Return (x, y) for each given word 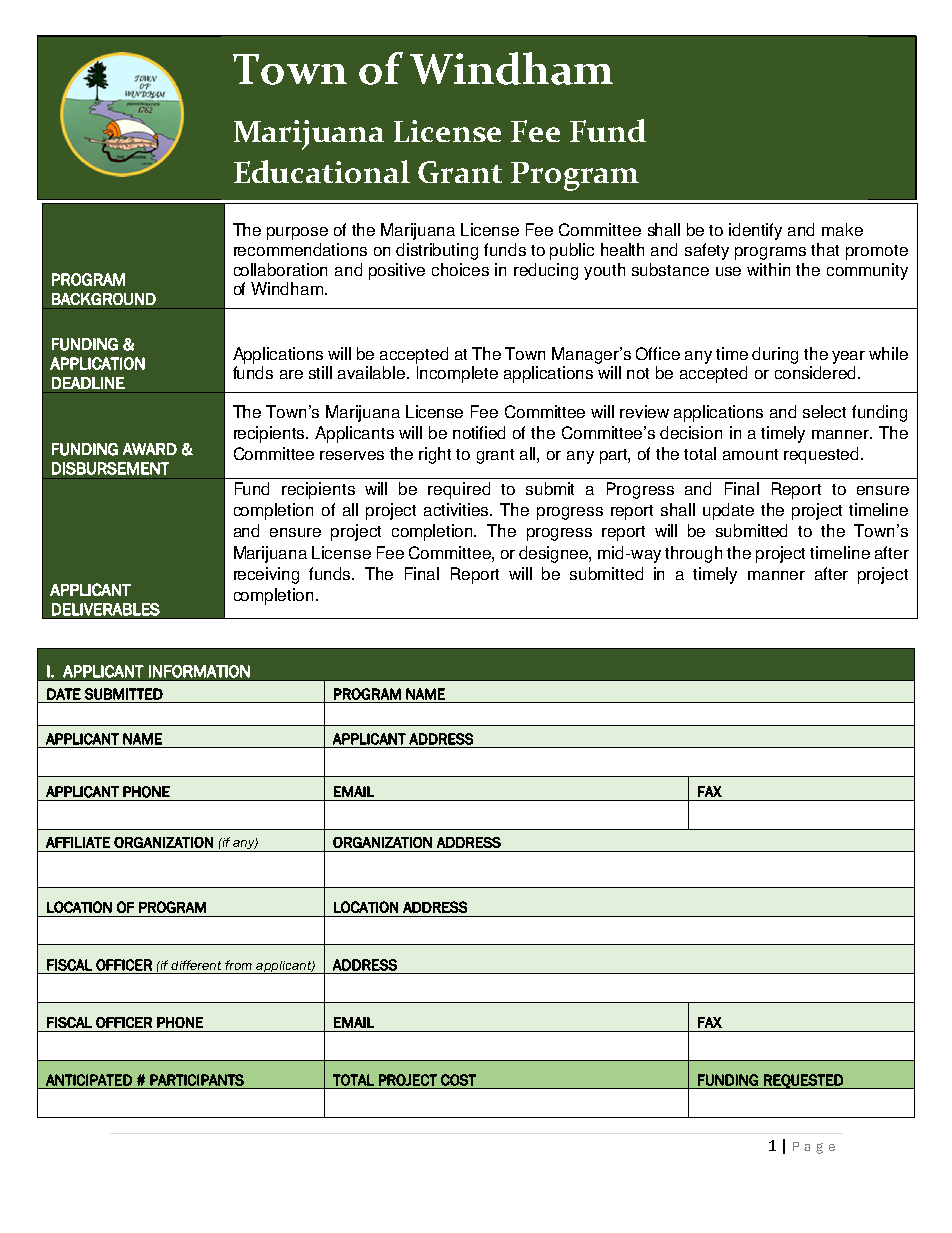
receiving (266, 575)
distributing (437, 251)
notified (479, 432)
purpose (297, 233)
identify (755, 231)
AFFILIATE (78, 842)
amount (750, 454)
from (238, 965)
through (693, 554)
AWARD (150, 449)
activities (458, 509)
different (196, 965)
